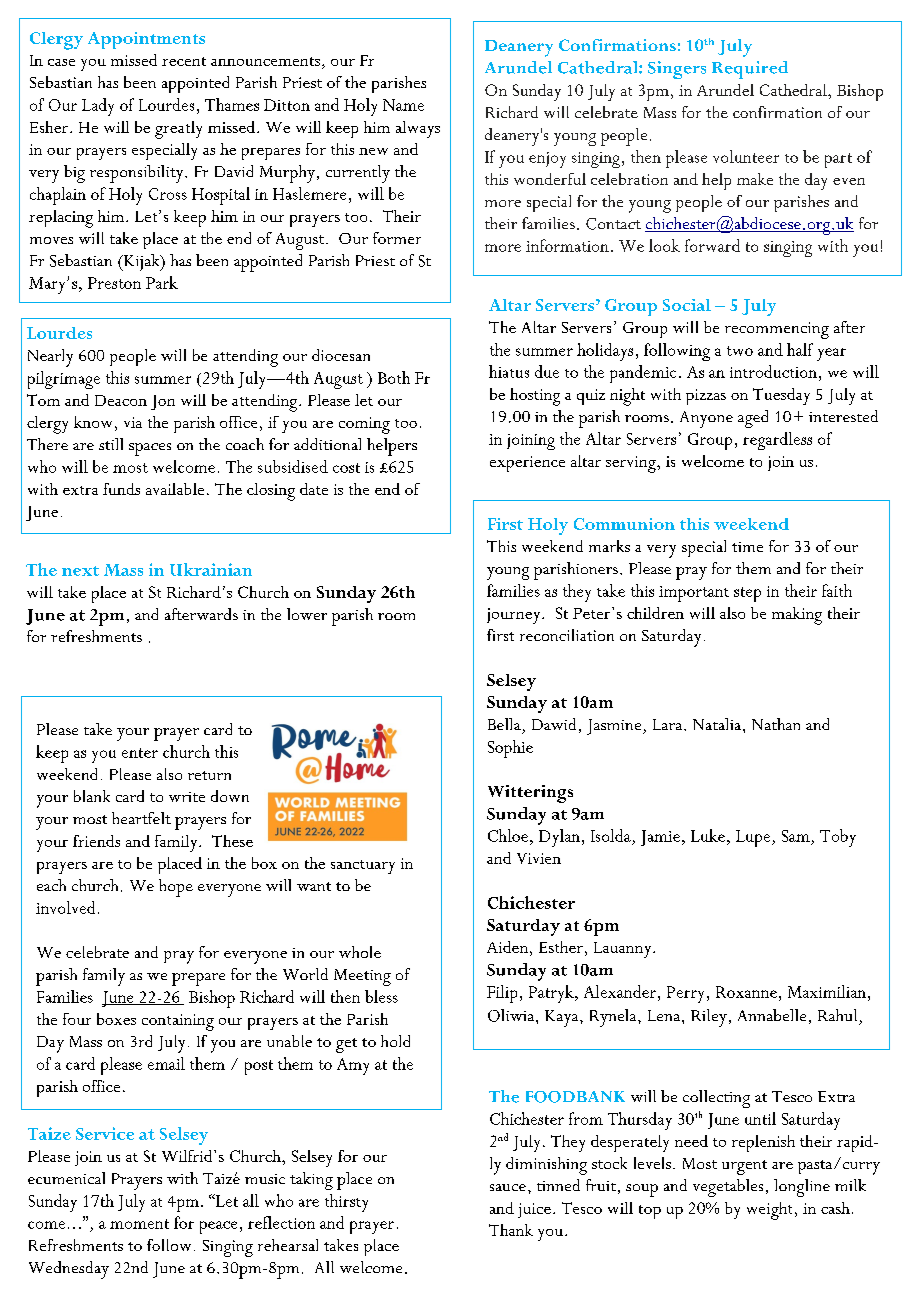 The height and width of the screenshot is (1309, 924). Describe the element at coordinates (184, 61) in the screenshot. I see `recent` at that location.
